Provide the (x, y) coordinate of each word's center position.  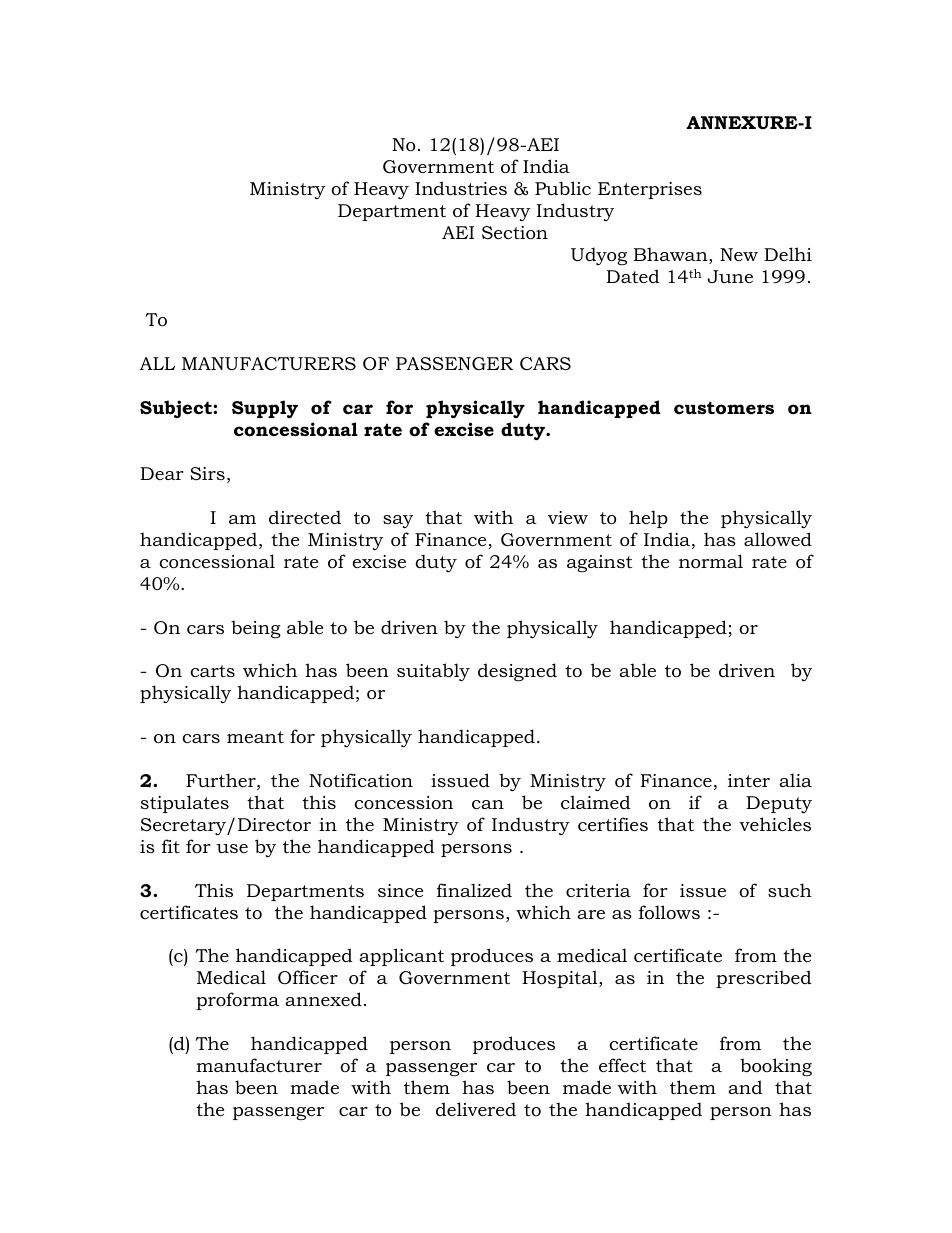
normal (711, 561)
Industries (461, 188)
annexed (323, 999)
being (256, 629)
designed (517, 672)
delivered (476, 1109)
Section (515, 233)
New (739, 254)
